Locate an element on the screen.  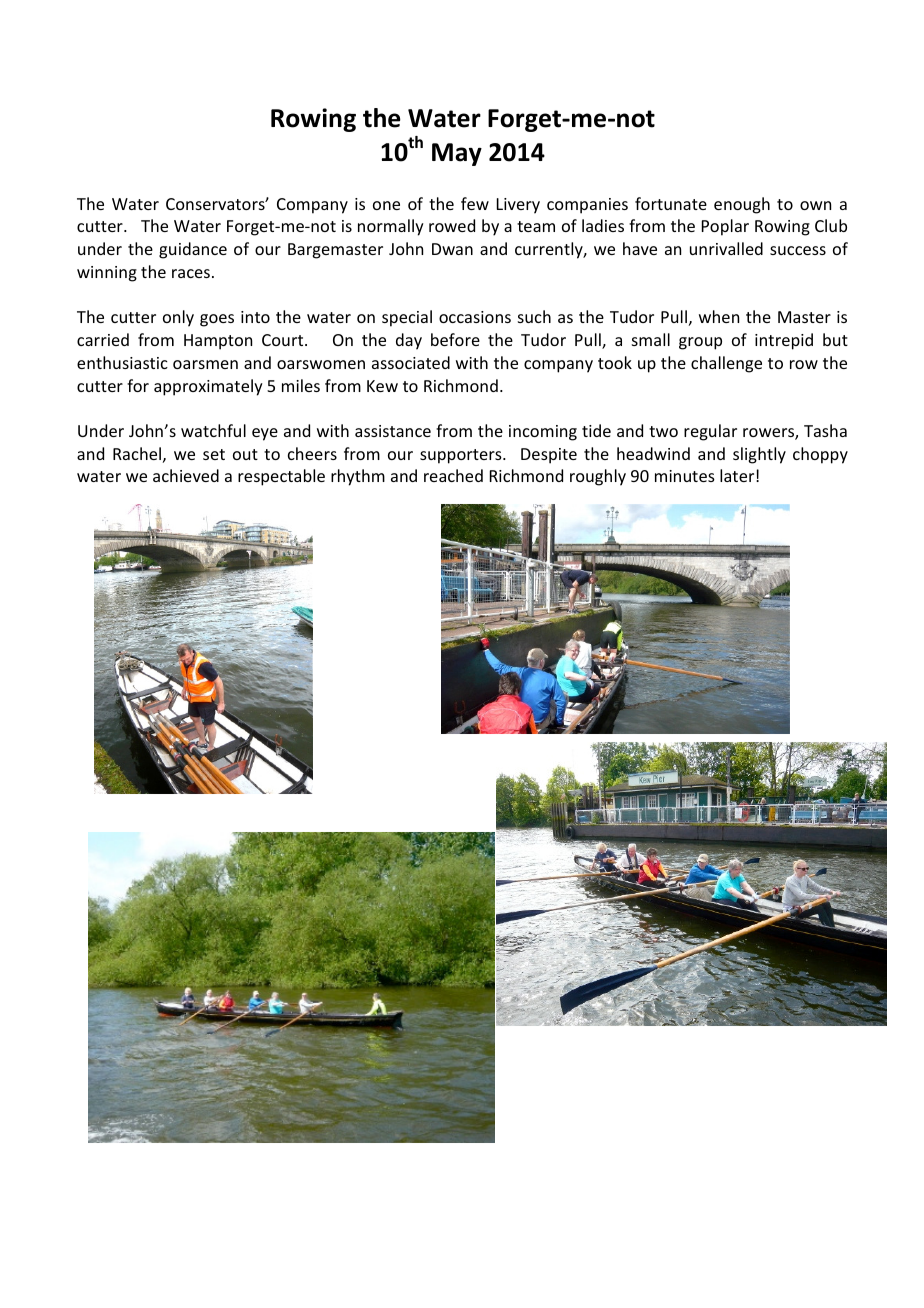
challenge is located at coordinates (726, 364).
